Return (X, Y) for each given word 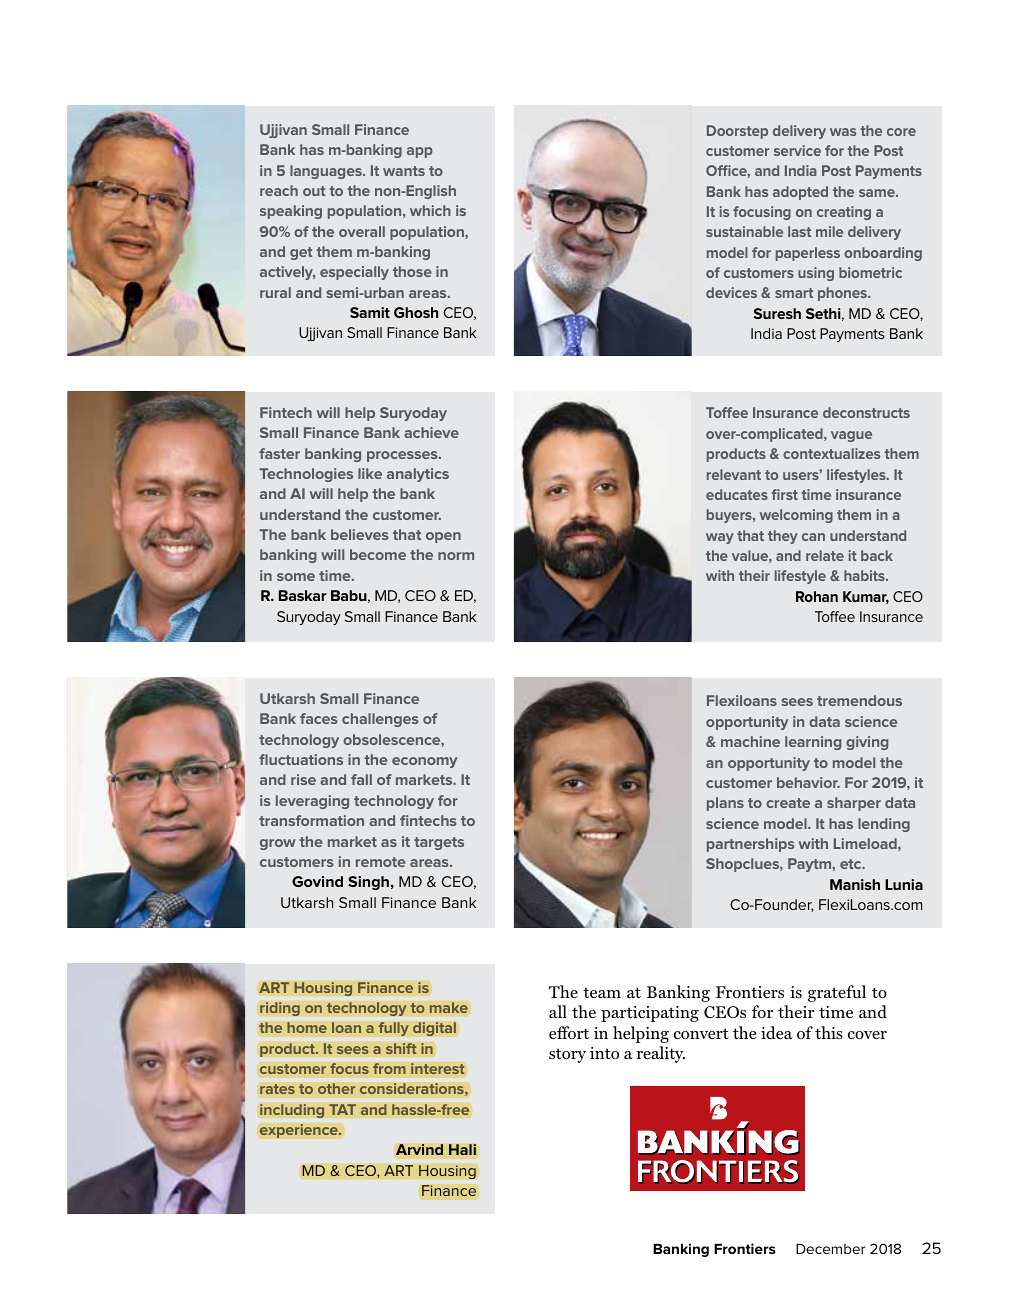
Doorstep (737, 132)
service (797, 150)
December (830, 1249)
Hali (462, 1150)
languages (327, 172)
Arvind (419, 1150)
